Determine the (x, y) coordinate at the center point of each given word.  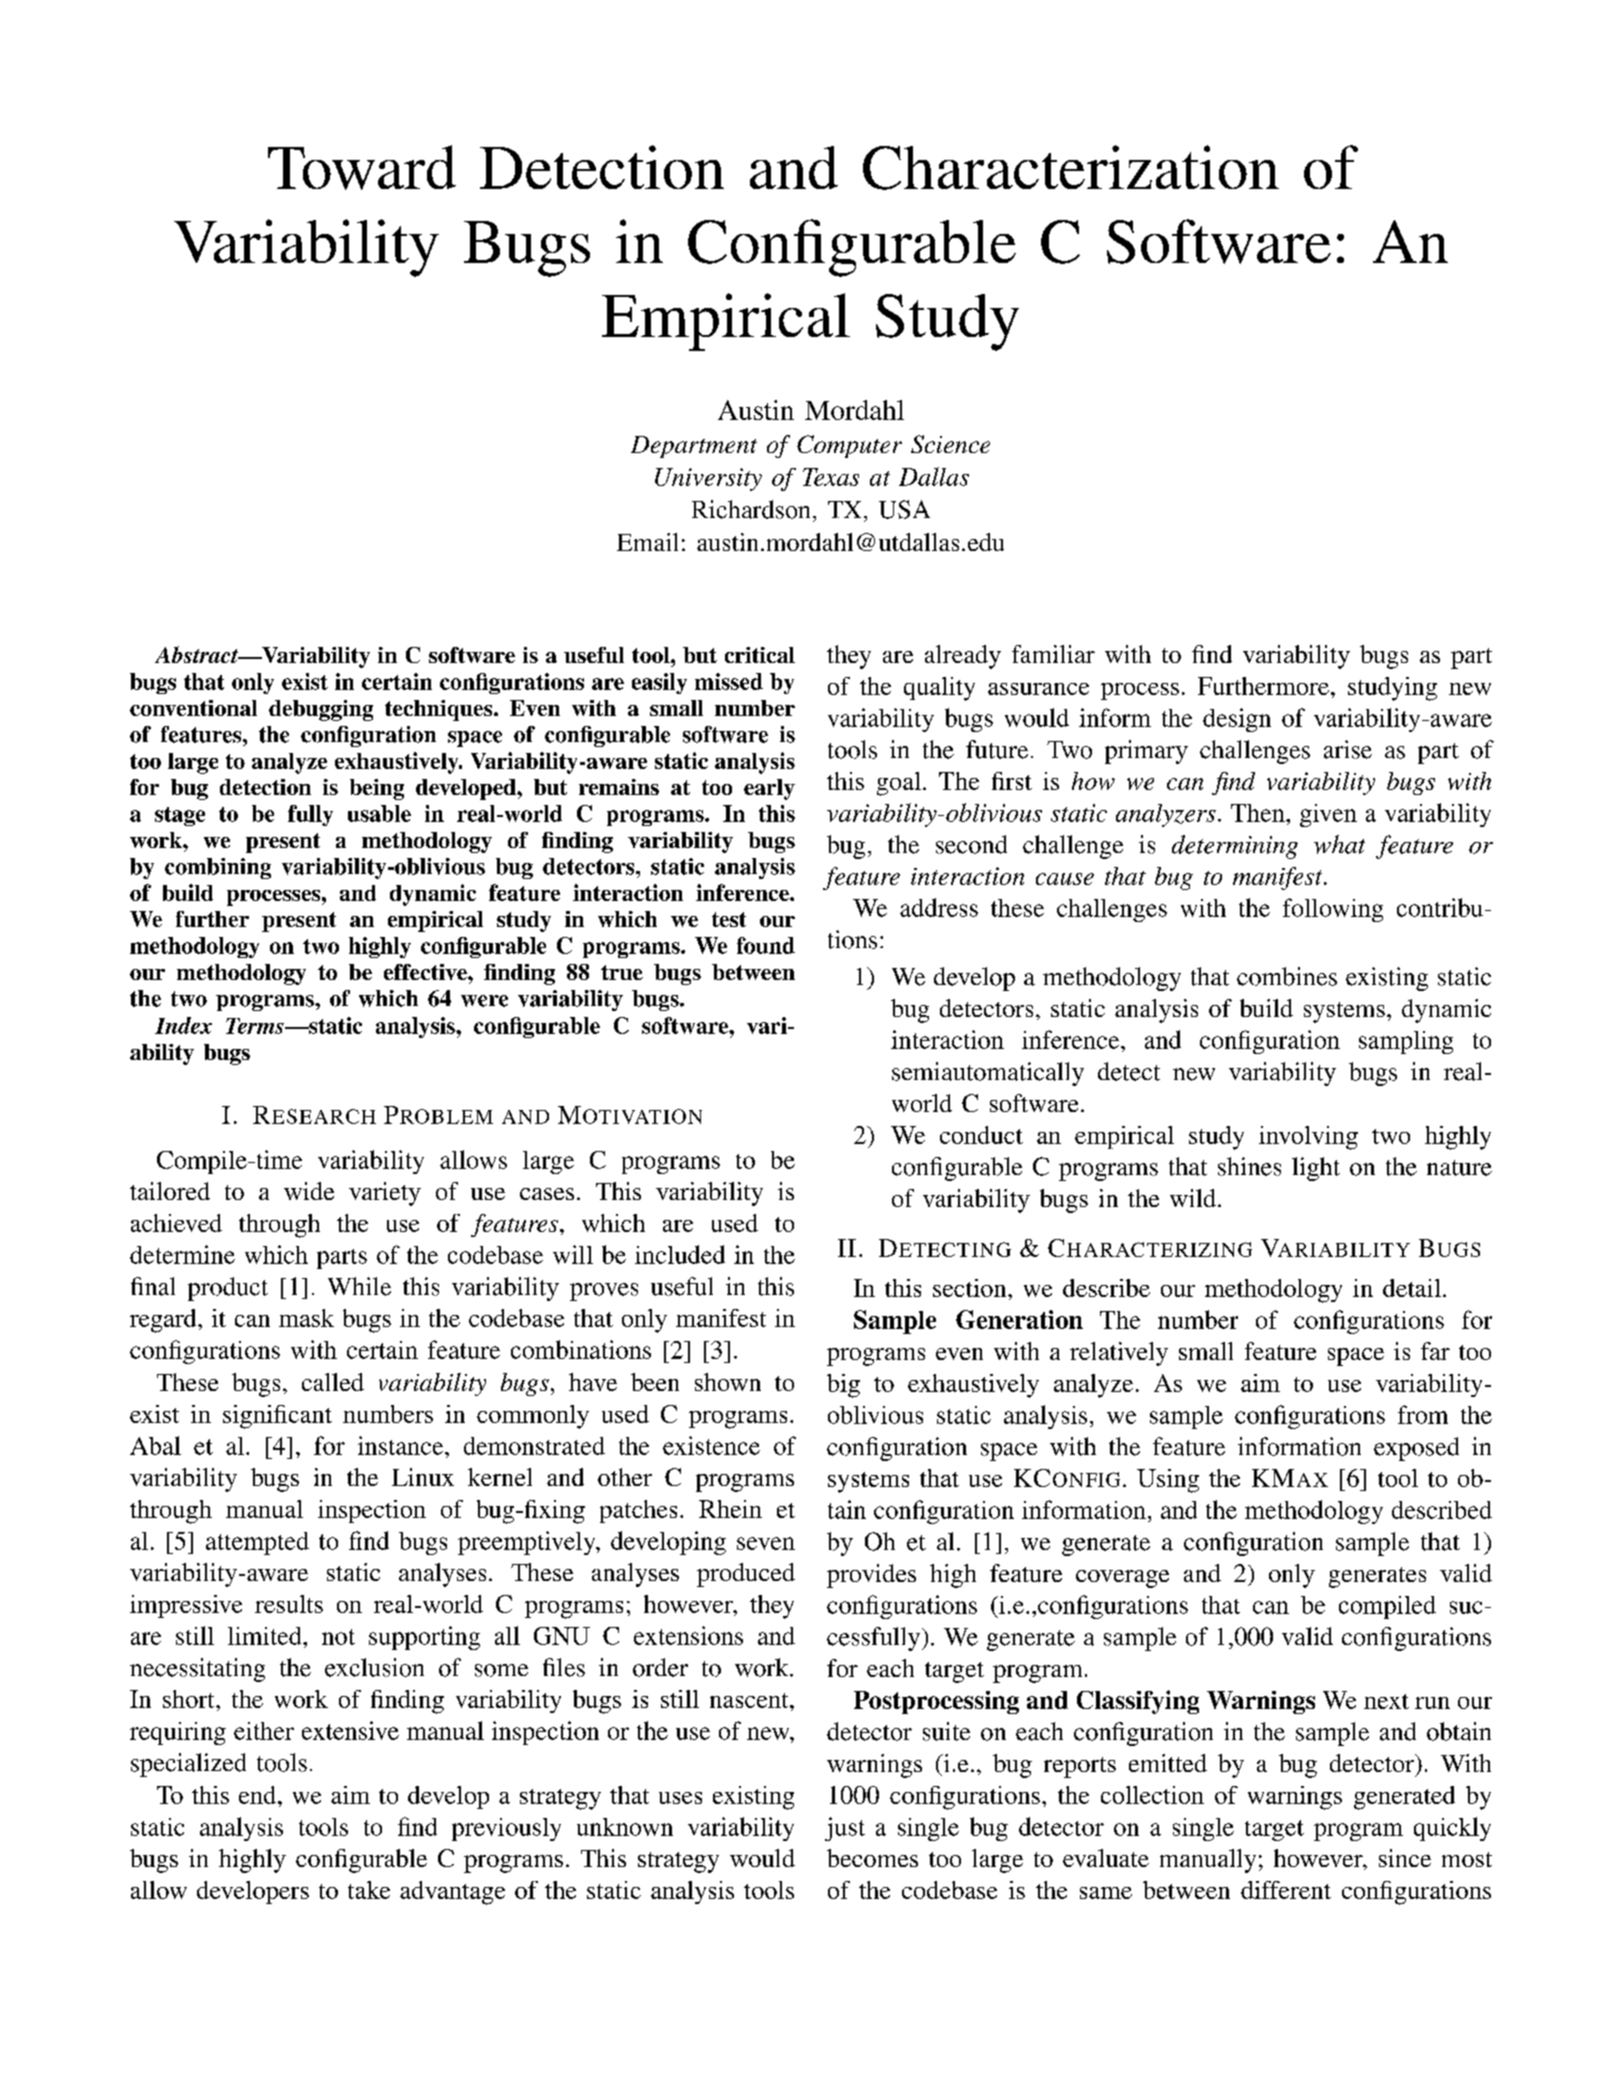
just (845, 1829)
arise (1348, 749)
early (769, 789)
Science (950, 444)
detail (1412, 1288)
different (1286, 1890)
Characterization (1071, 167)
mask (306, 1318)
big (843, 1386)
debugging (321, 710)
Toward (362, 167)
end (259, 1795)
